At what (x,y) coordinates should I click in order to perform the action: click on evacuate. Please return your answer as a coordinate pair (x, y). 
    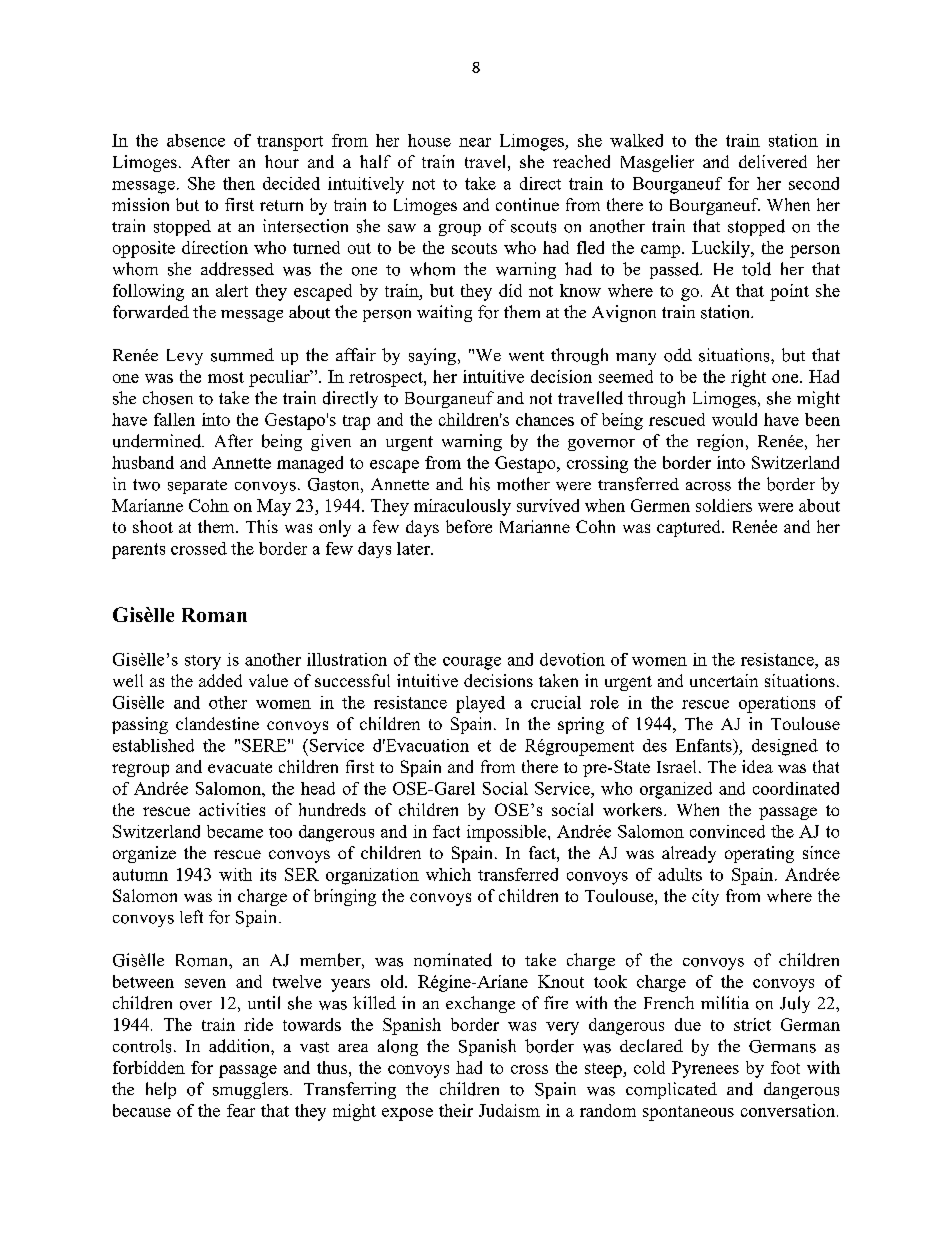
    Looking at the image, I should click on (240, 767).
